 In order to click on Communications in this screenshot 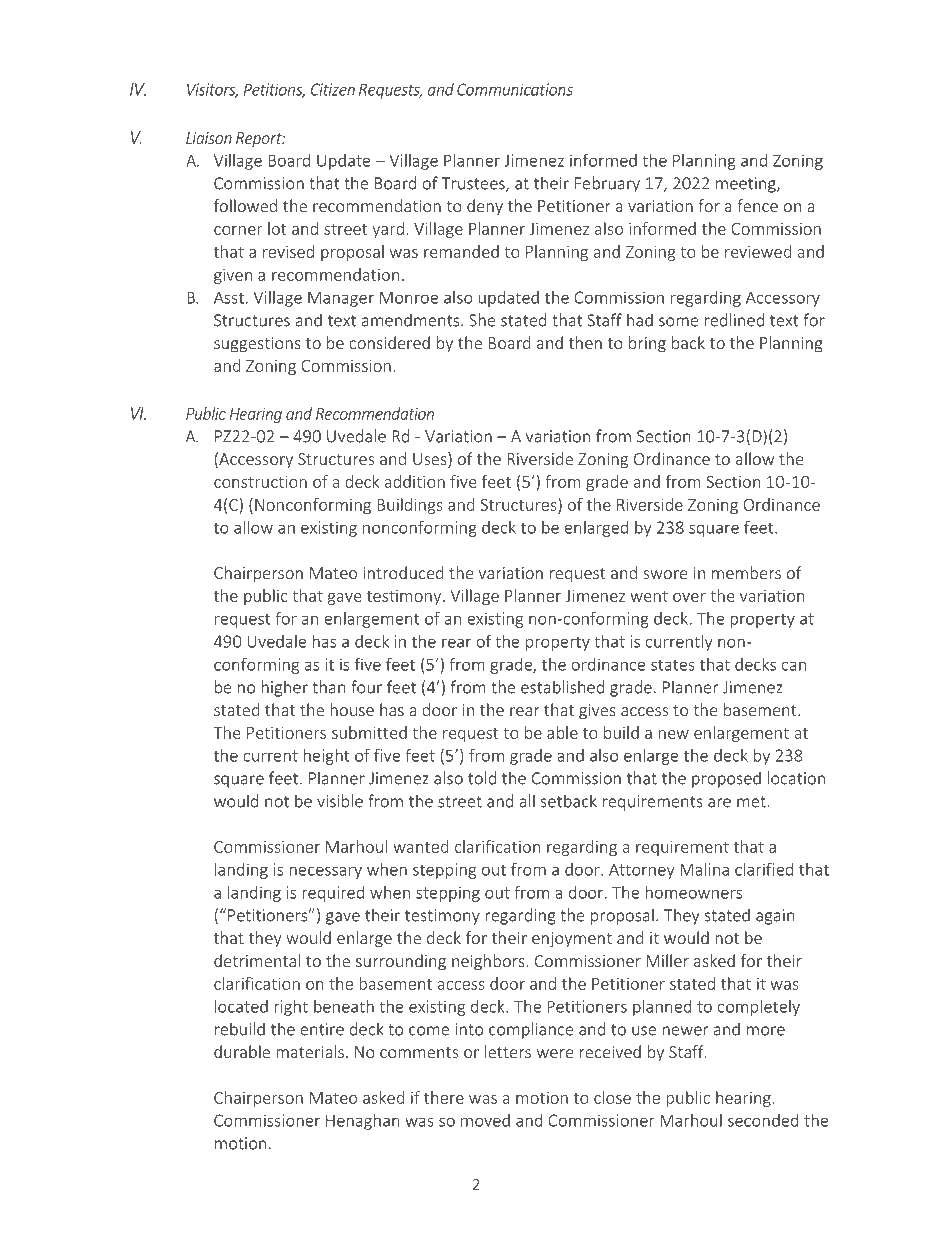, I will do `click(515, 89)`.
